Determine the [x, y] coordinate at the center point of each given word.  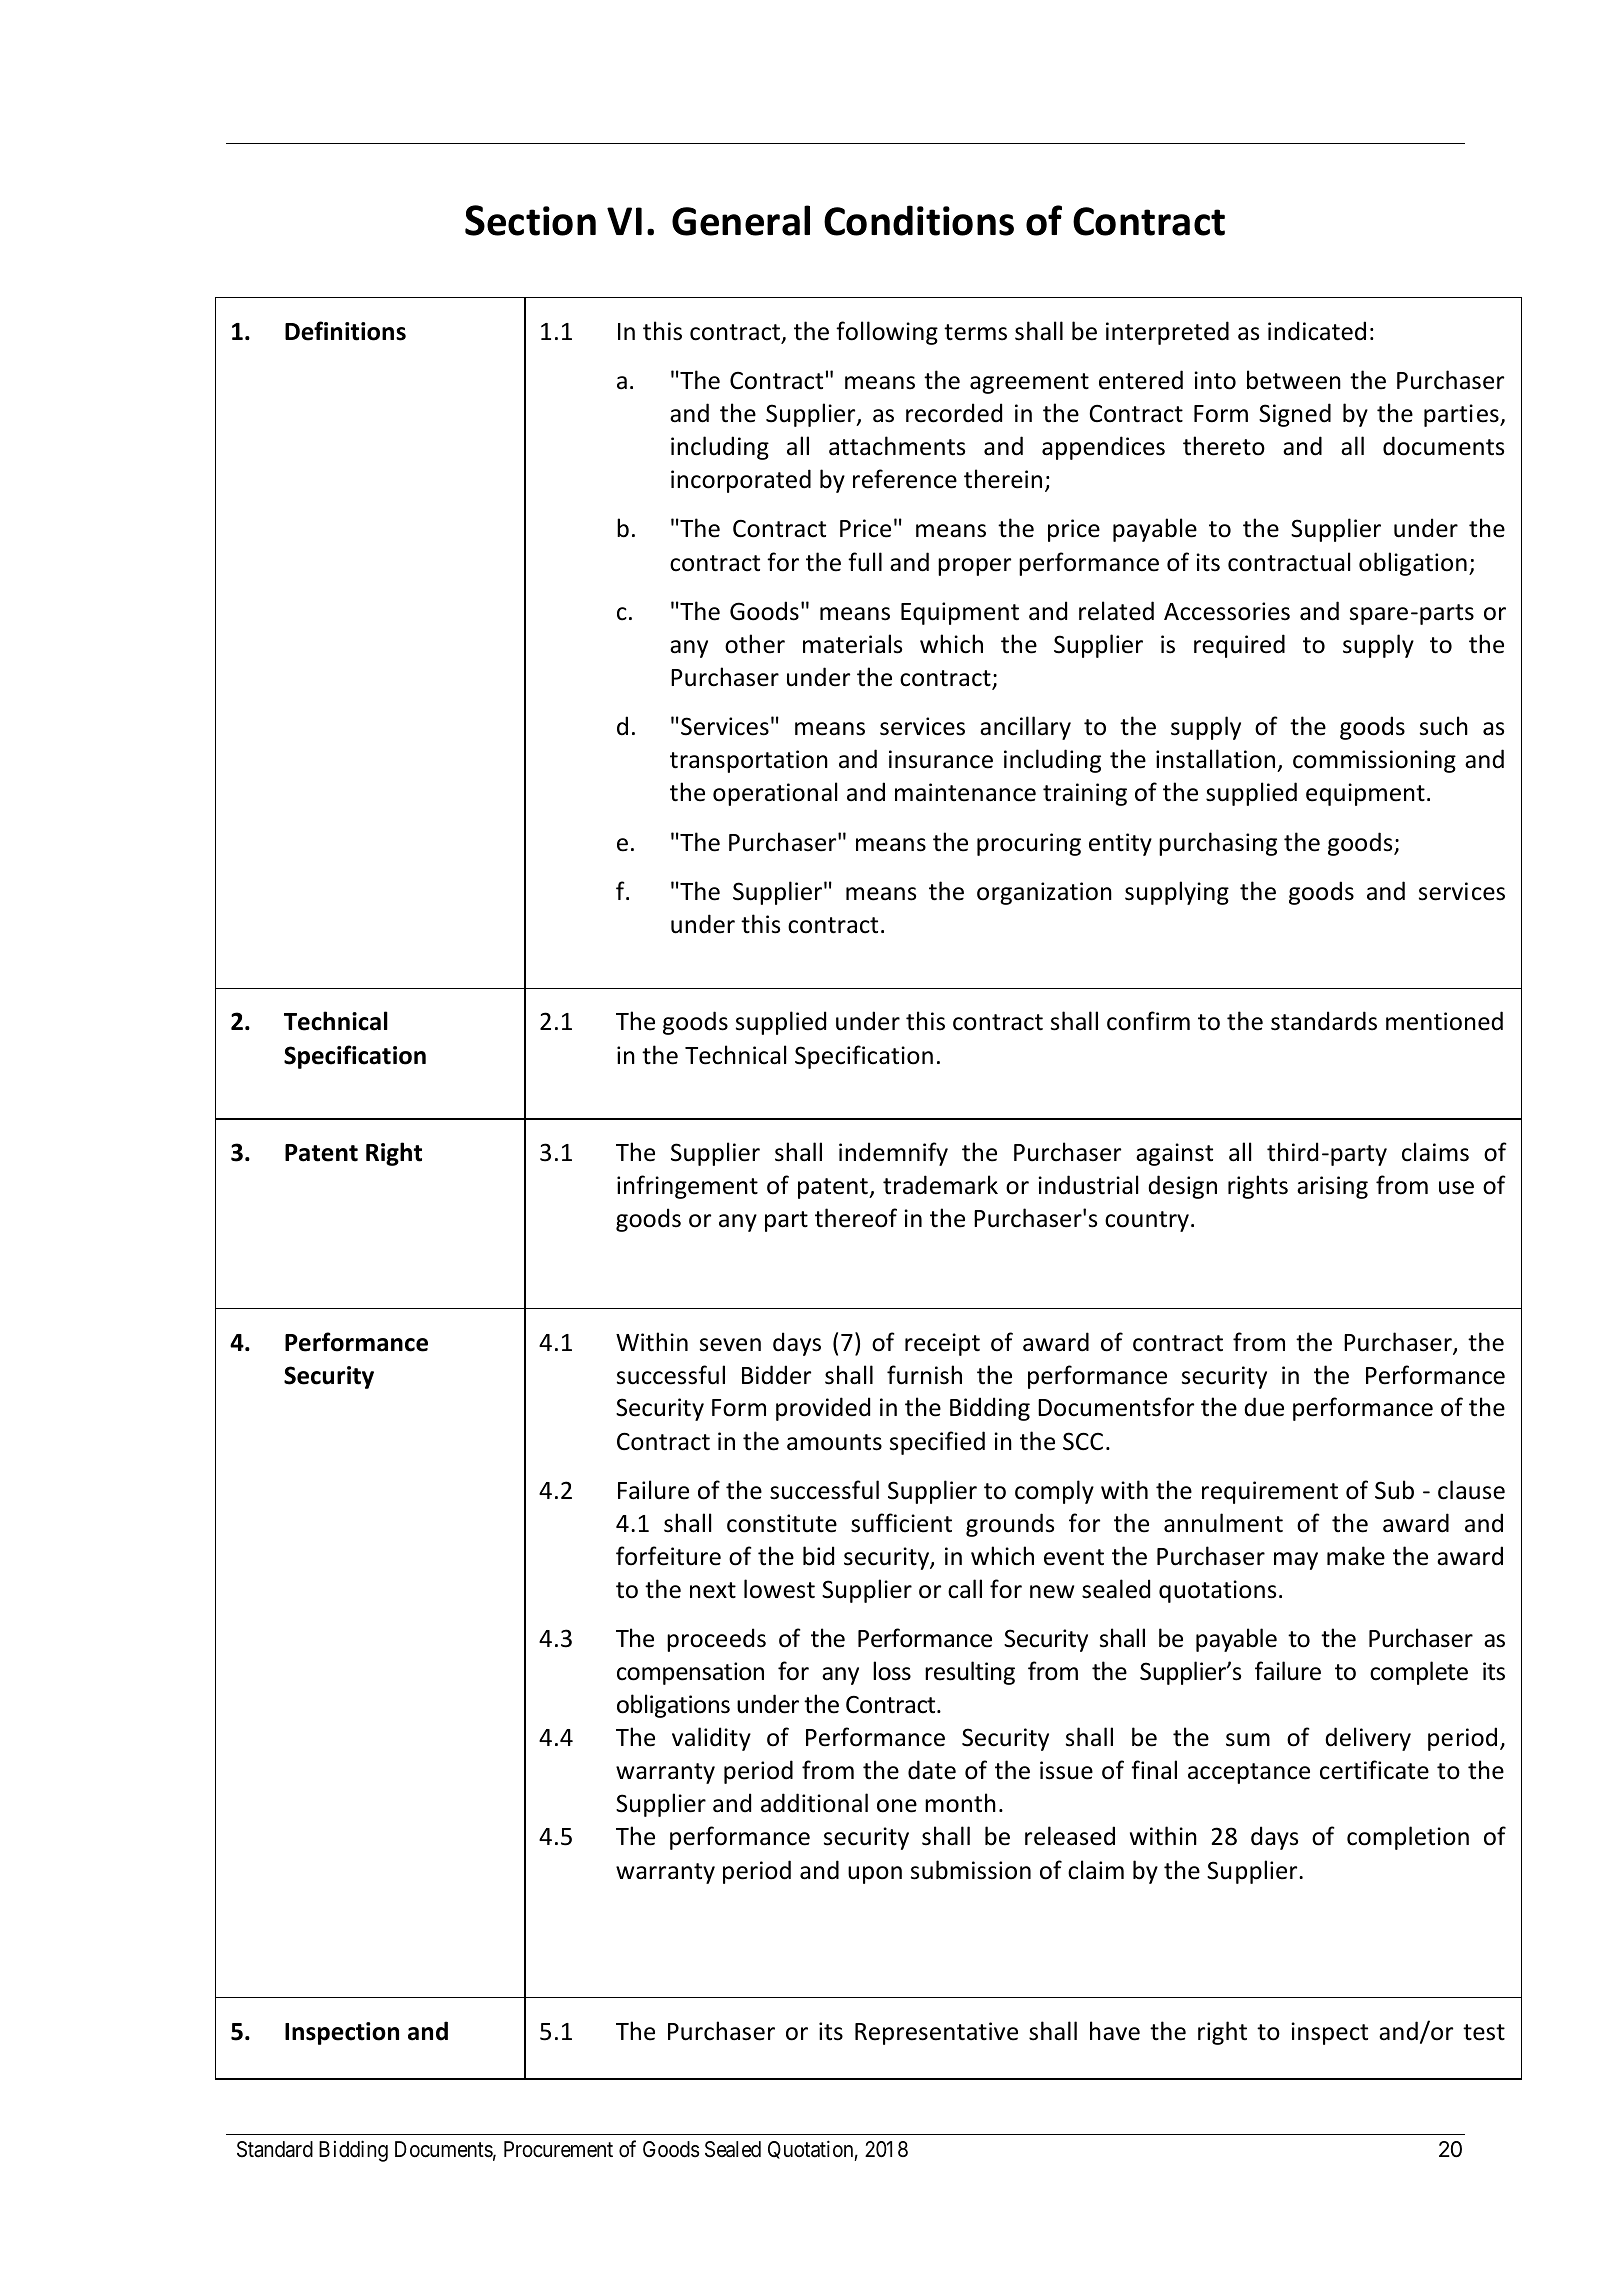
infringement [687, 1187]
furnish [924, 1375]
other [755, 644]
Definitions [345, 331]
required [1239, 646]
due [1264, 1407]
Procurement [558, 2149]
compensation [690, 1673]
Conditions [919, 220]
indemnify [893, 1154]
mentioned [1444, 1021]
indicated [1317, 331]
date [932, 1770]
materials [852, 644]
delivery [1368, 1739]
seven [730, 1345]
